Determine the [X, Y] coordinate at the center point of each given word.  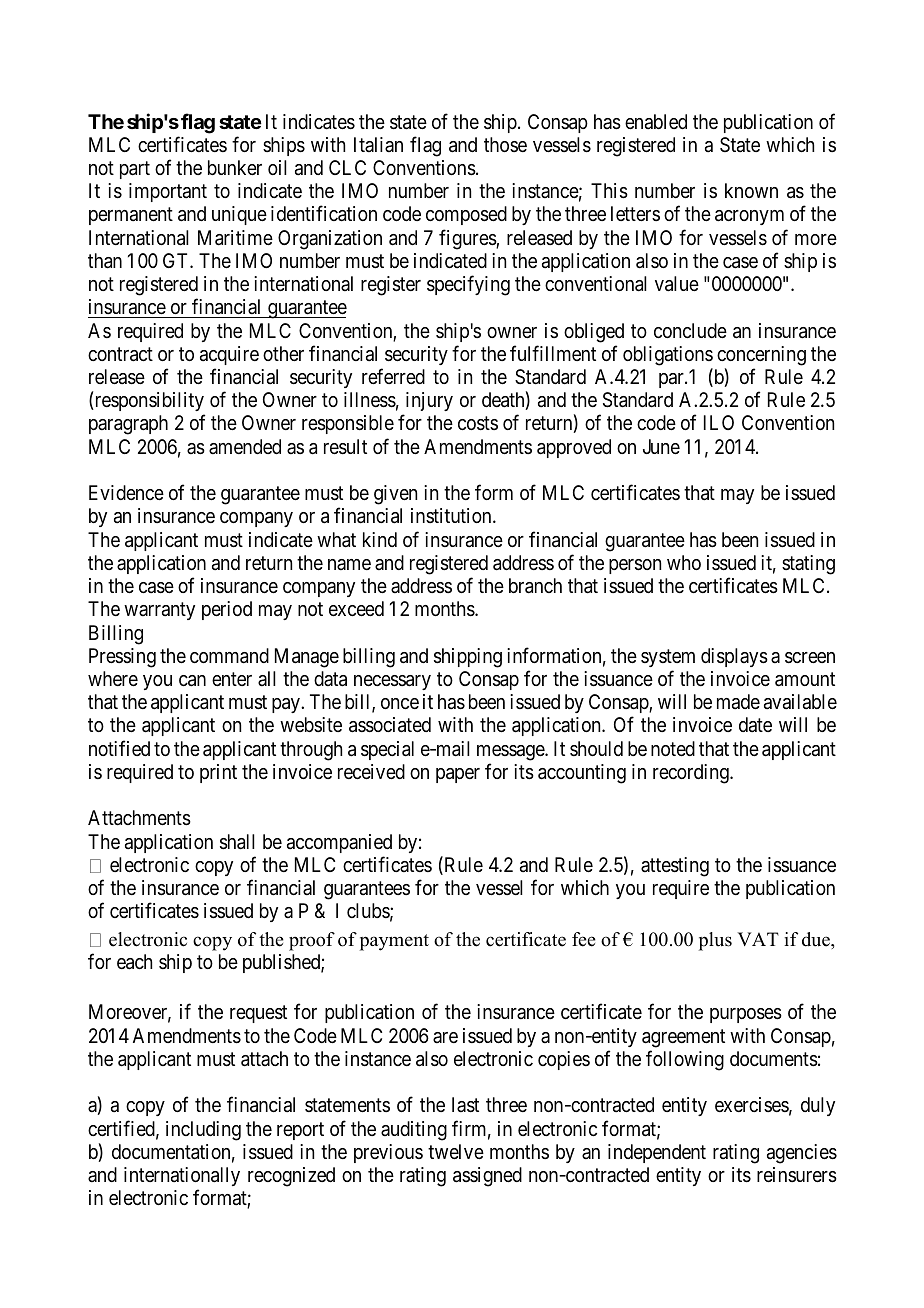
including [203, 1131]
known [751, 190]
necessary [392, 682]
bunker [235, 167]
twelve [456, 1152]
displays [734, 657]
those [505, 144]
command [229, 656]
